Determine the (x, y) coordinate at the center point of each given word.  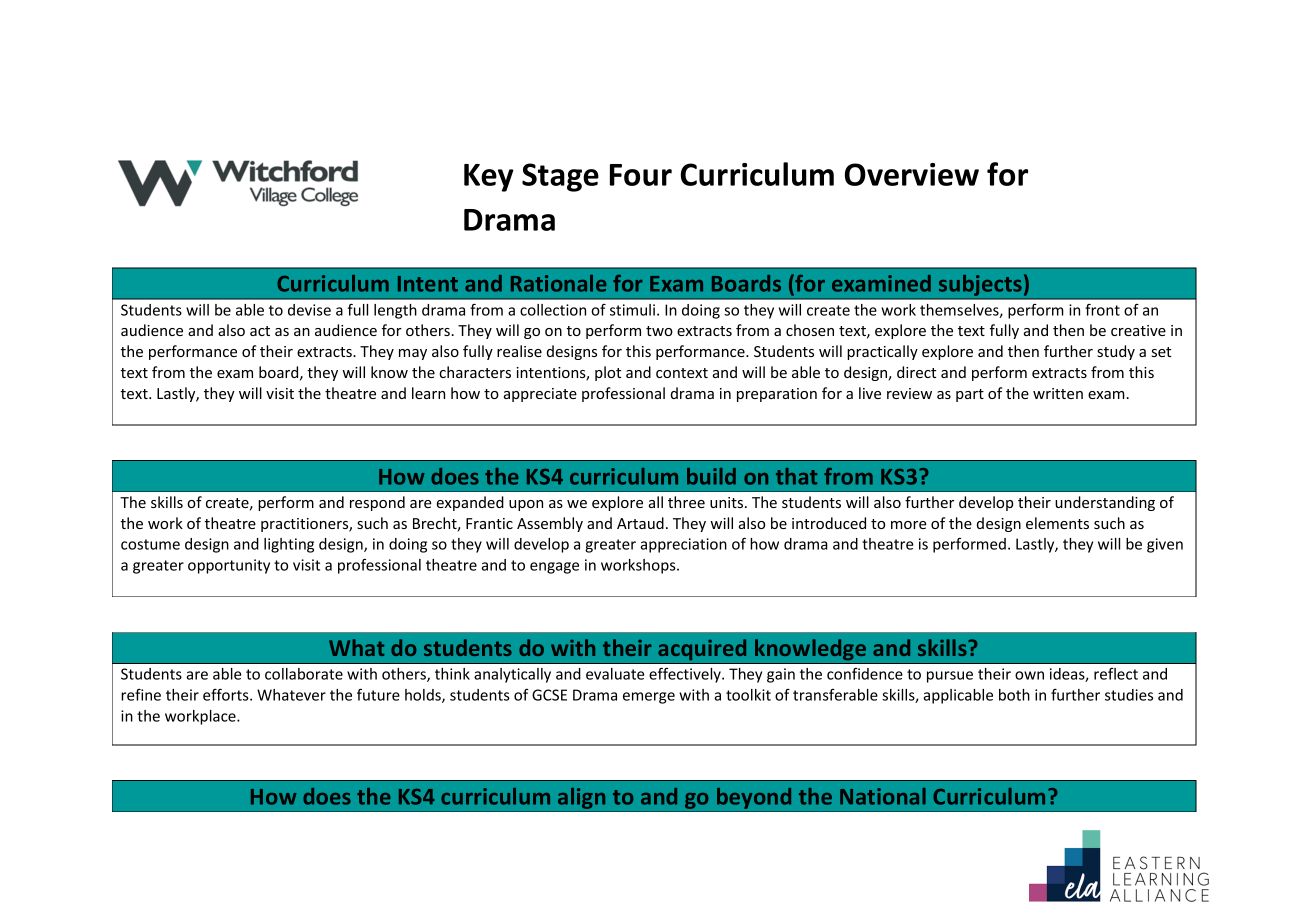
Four (641, 175)
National (883, 796)
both (1014, 695)
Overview (912, 174)
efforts (227, 694)
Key (489, 178)
